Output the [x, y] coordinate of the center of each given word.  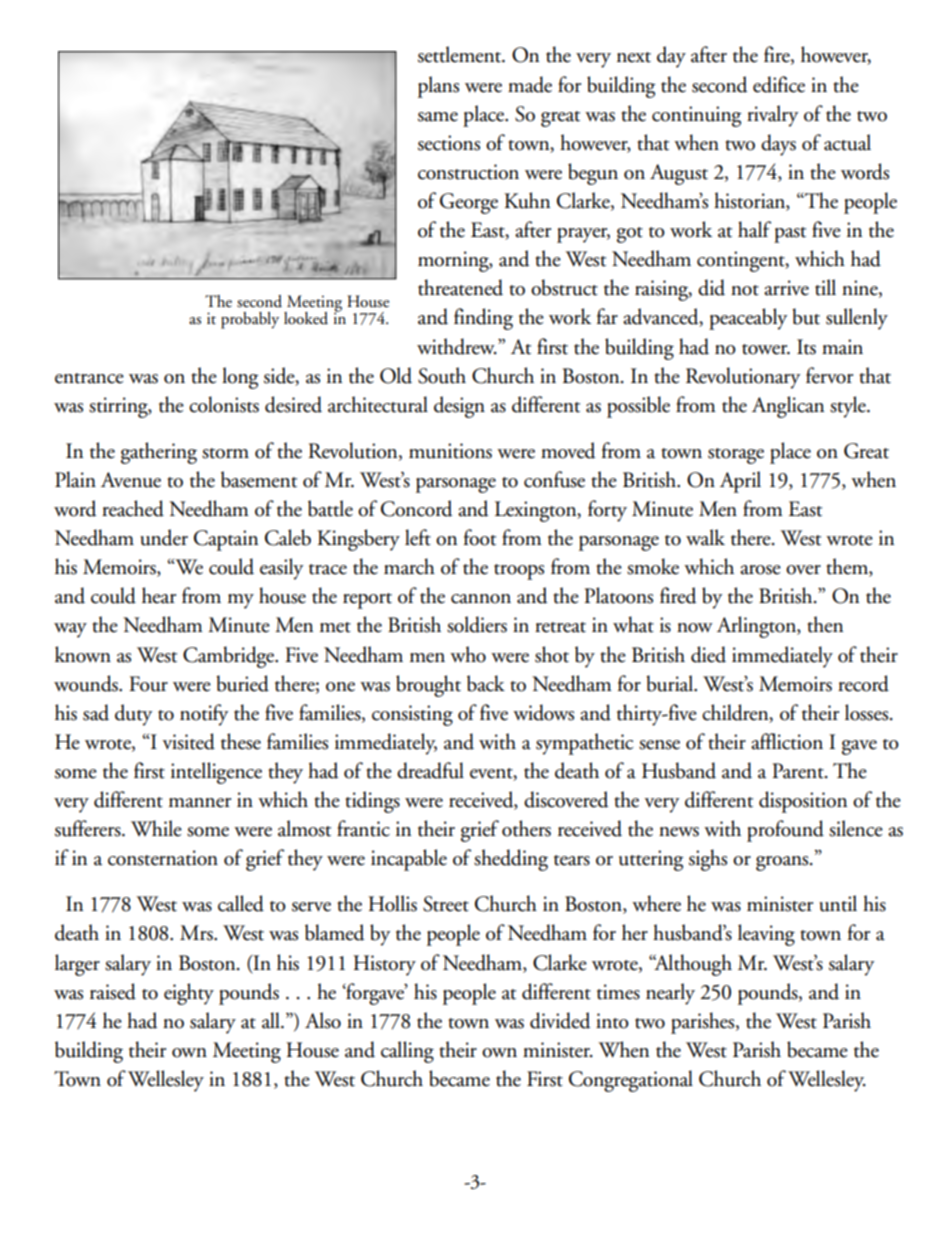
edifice [779, 84]
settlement [461, 54]
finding [483, 319]
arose [760, 570]
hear [159, 595]
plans [438, 87]
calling [407, 1052]
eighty [189, 994]
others [526, 828]
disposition [803, 802]
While [156, 828]
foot [480, 537]
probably [250, 320]
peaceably [748, 319]
